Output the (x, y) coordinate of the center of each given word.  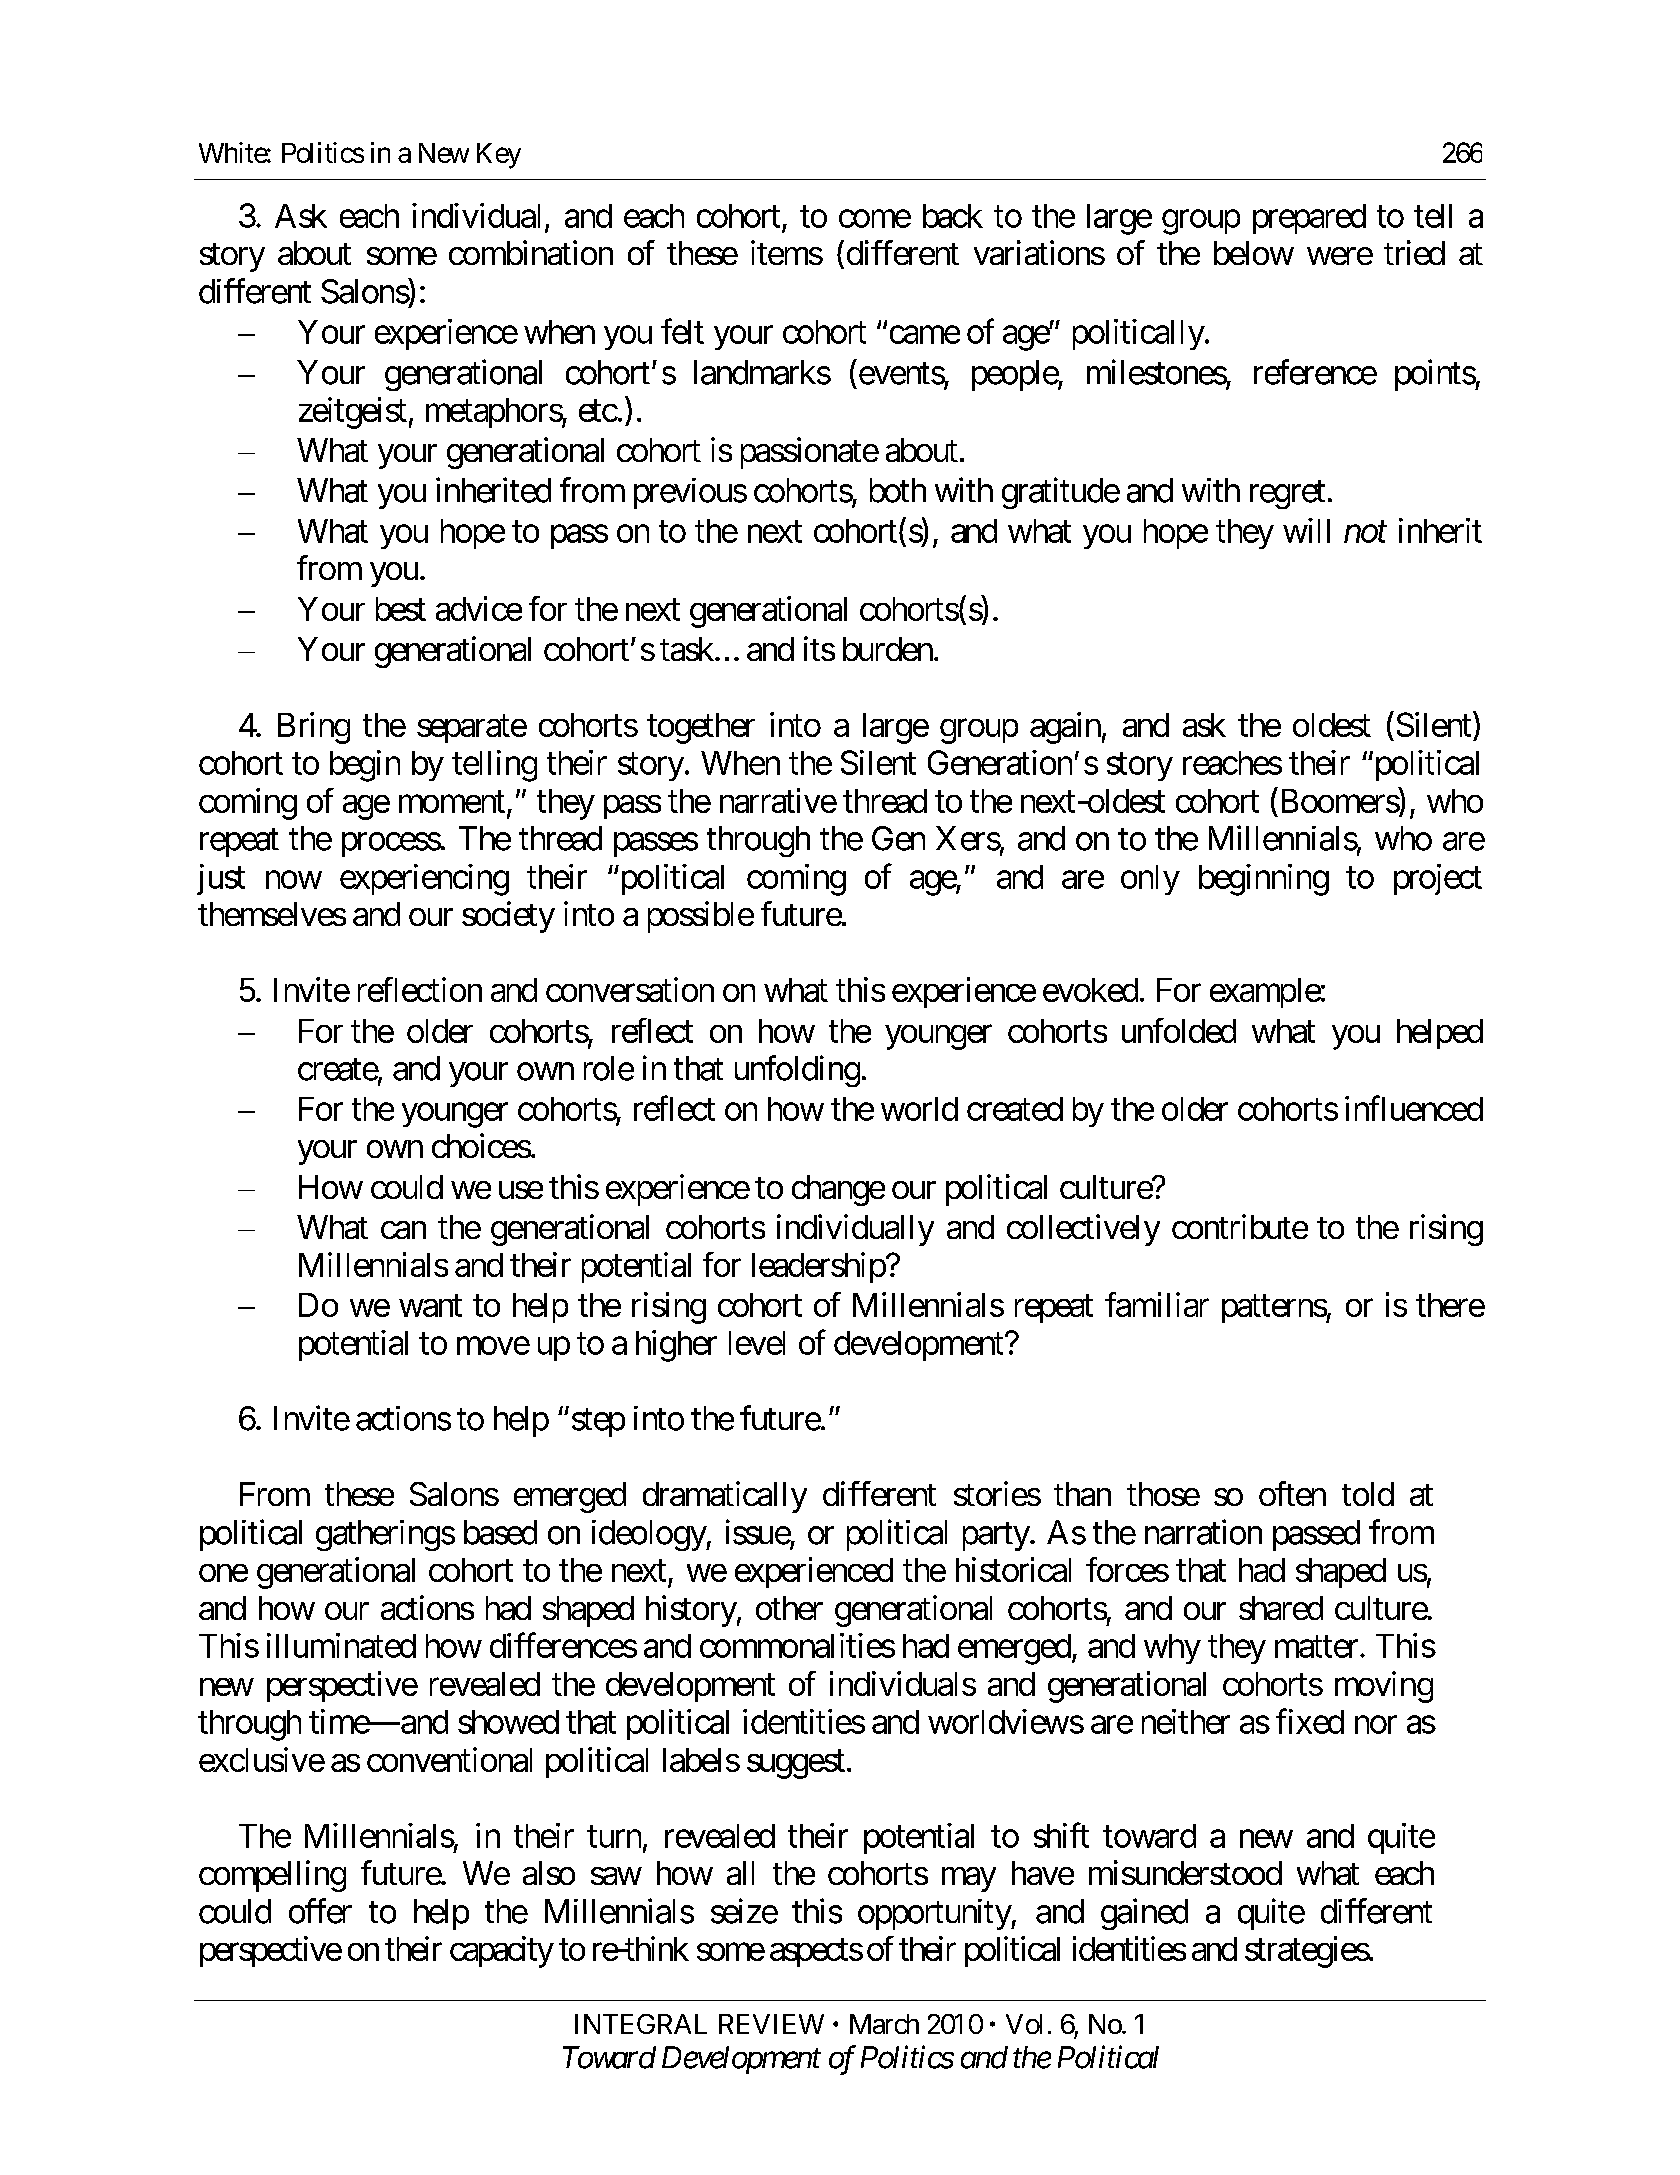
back (953, 216)
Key (499, 156)
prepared (1309, 219)
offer (320, 1911)
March (884, 2024)
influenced (1414, 1108)
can (403, 1230)
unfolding (797, 1071)
